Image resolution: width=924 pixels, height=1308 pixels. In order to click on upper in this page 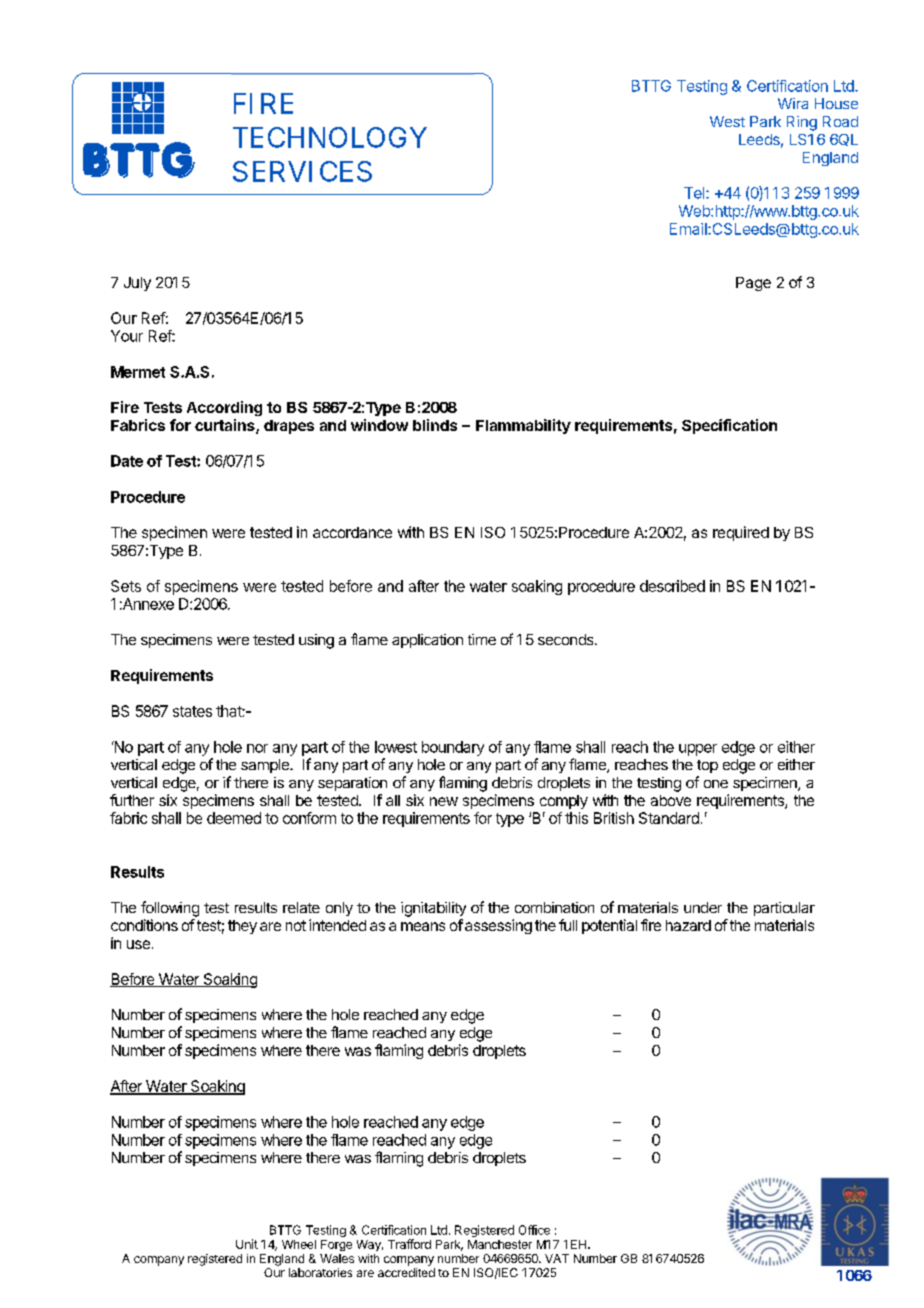, I will do `click(698, 750)`.
